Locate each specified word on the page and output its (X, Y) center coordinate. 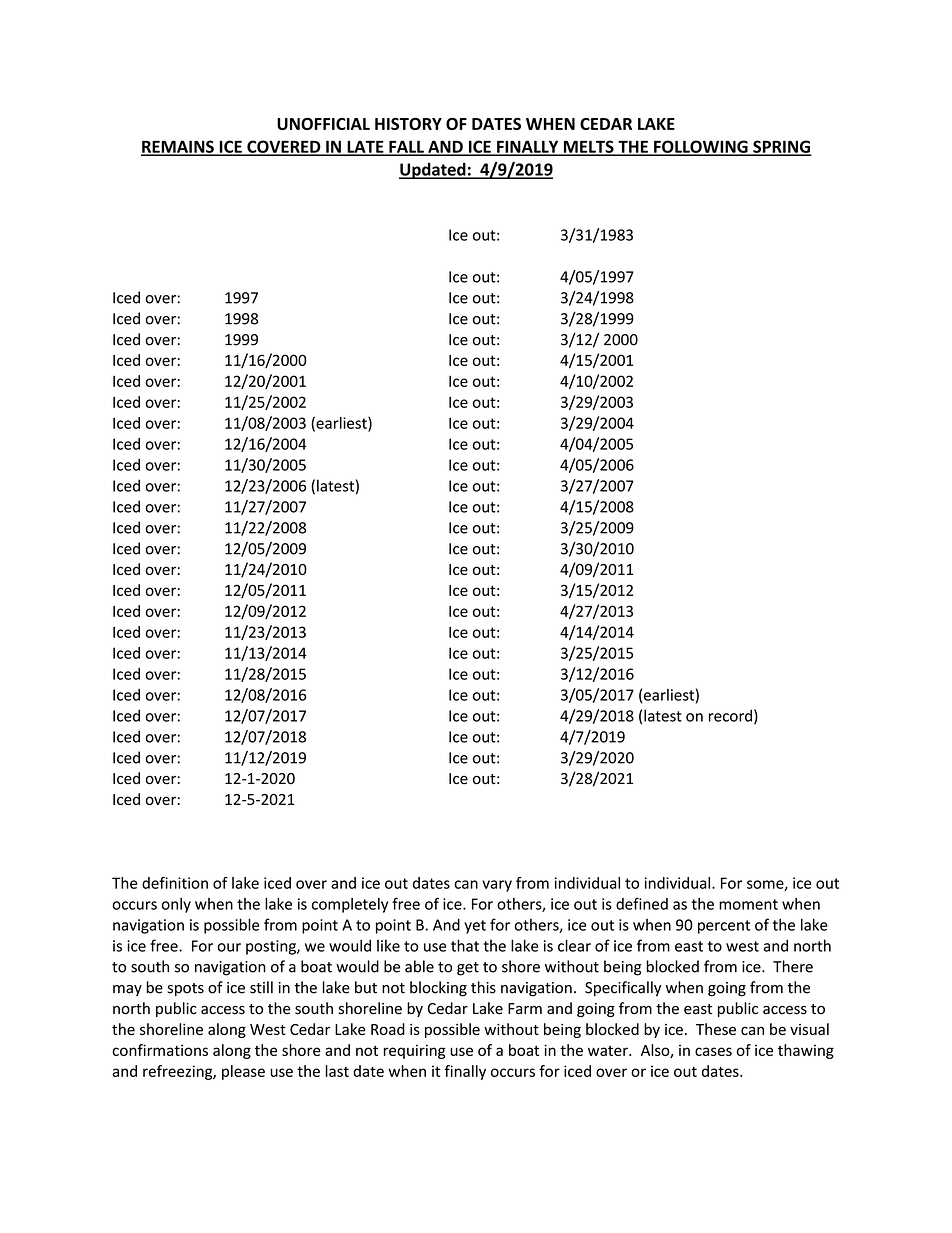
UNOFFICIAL (323, 124)
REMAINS (178, 147)
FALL (406, 147)
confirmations (160, 1050)
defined (642, 903)
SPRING (781, 147)
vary (497, 886)
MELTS (588, 147)
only (176, 905)
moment (748, 904)
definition (175, 883)
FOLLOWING (701, 147)
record (730, 715)
